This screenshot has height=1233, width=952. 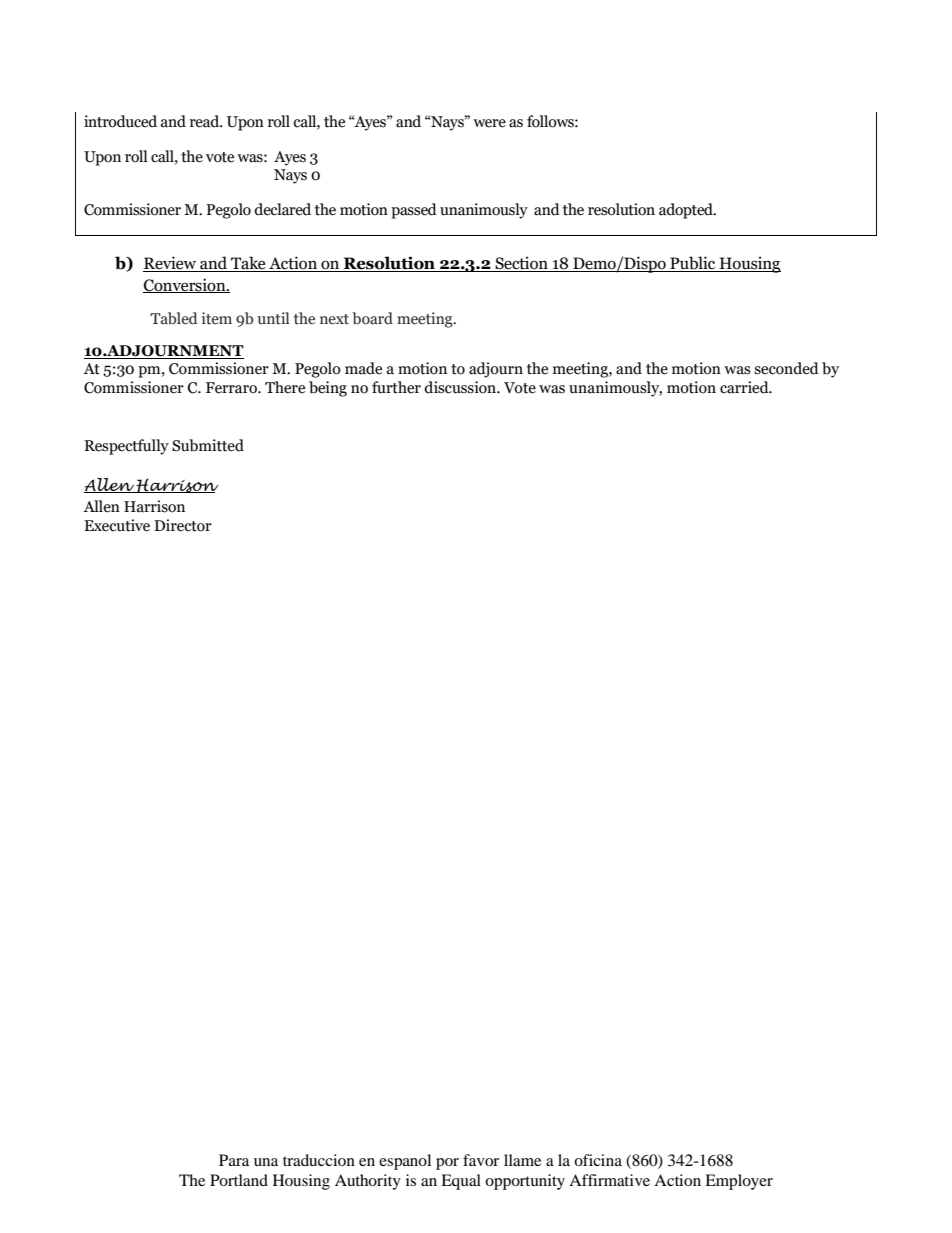 I want to click on were, so click(x=489, y=123).
